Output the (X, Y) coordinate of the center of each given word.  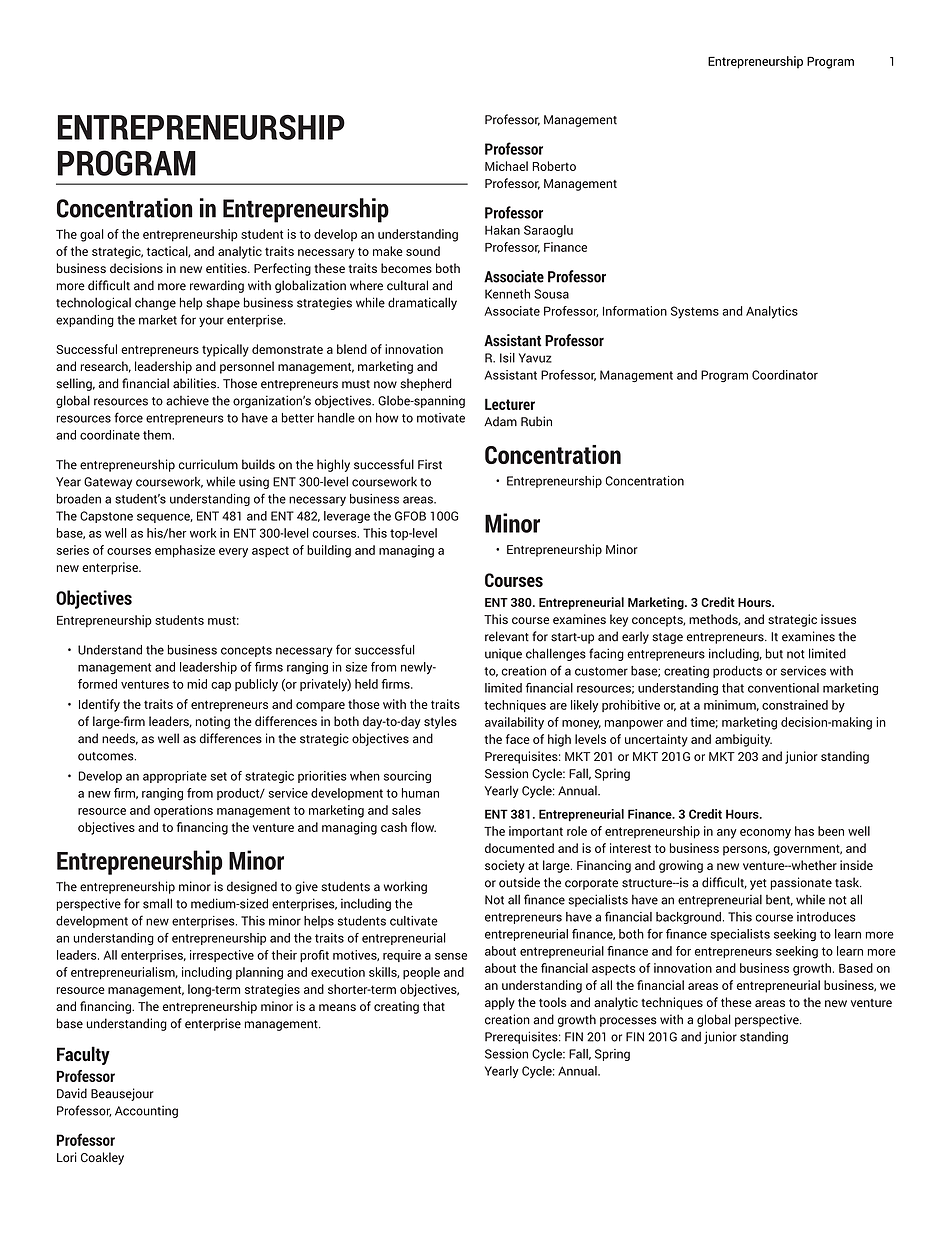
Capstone (106, 517)
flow (423, 827)
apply (500, 1003)
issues (838, 619)
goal (92, 235)
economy (765, 834)
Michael (506, 166)
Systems (695, 312)
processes (628, 1022)
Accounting (146, 1112)
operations (183, 811)
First (430, 464)
